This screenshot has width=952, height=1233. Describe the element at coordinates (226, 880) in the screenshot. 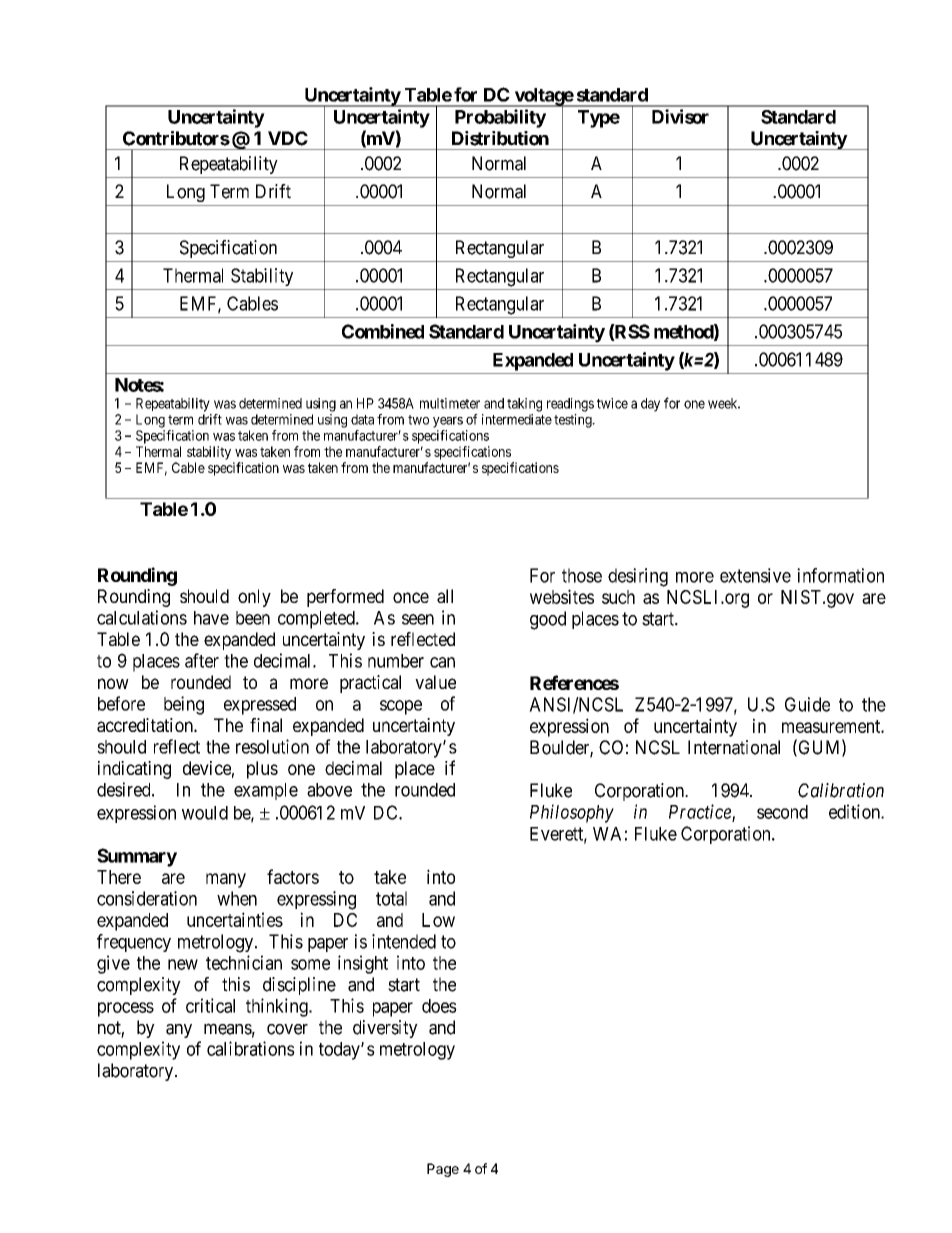

I see `many` at that location.
